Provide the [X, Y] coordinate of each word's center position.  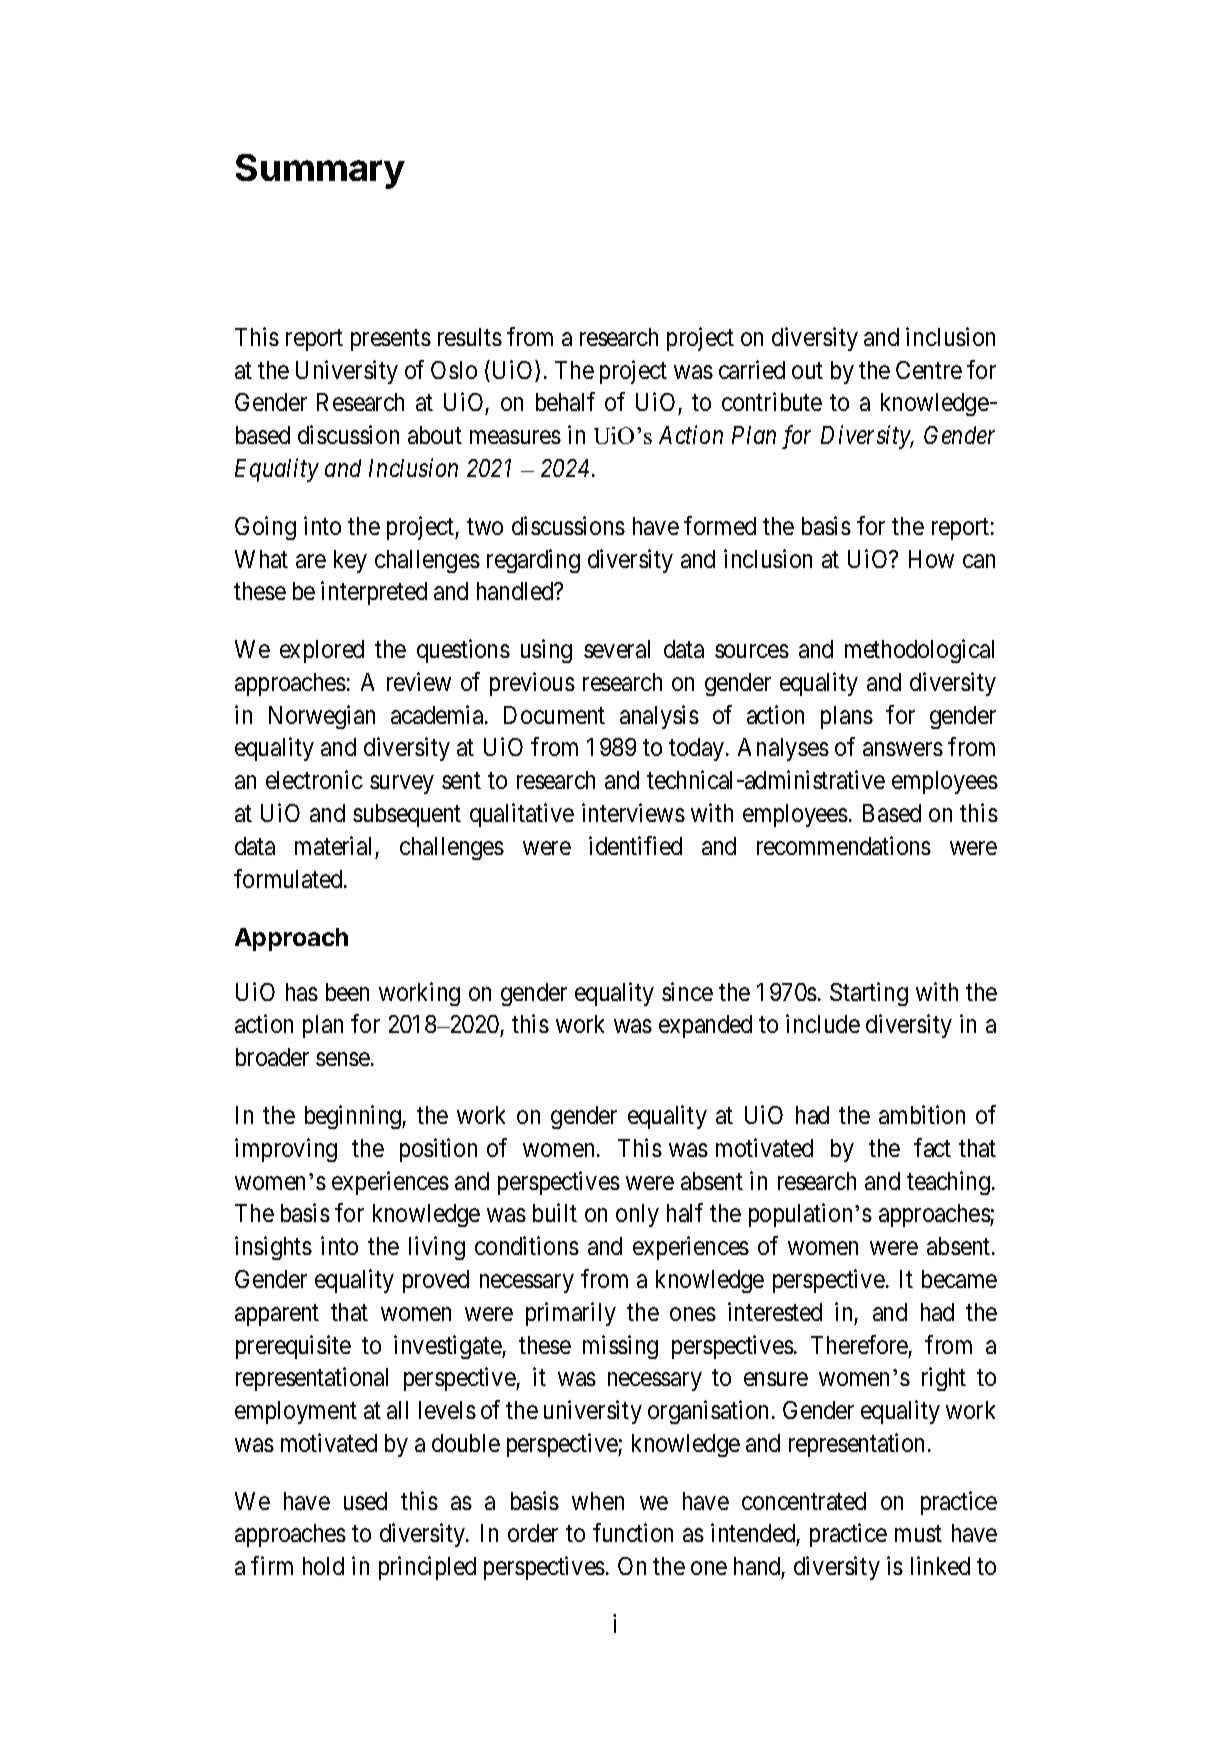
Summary [320, 171]
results [470, 337]
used [365, 1501]
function [633, 1533]
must [918, 1534]
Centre [929, 370]
